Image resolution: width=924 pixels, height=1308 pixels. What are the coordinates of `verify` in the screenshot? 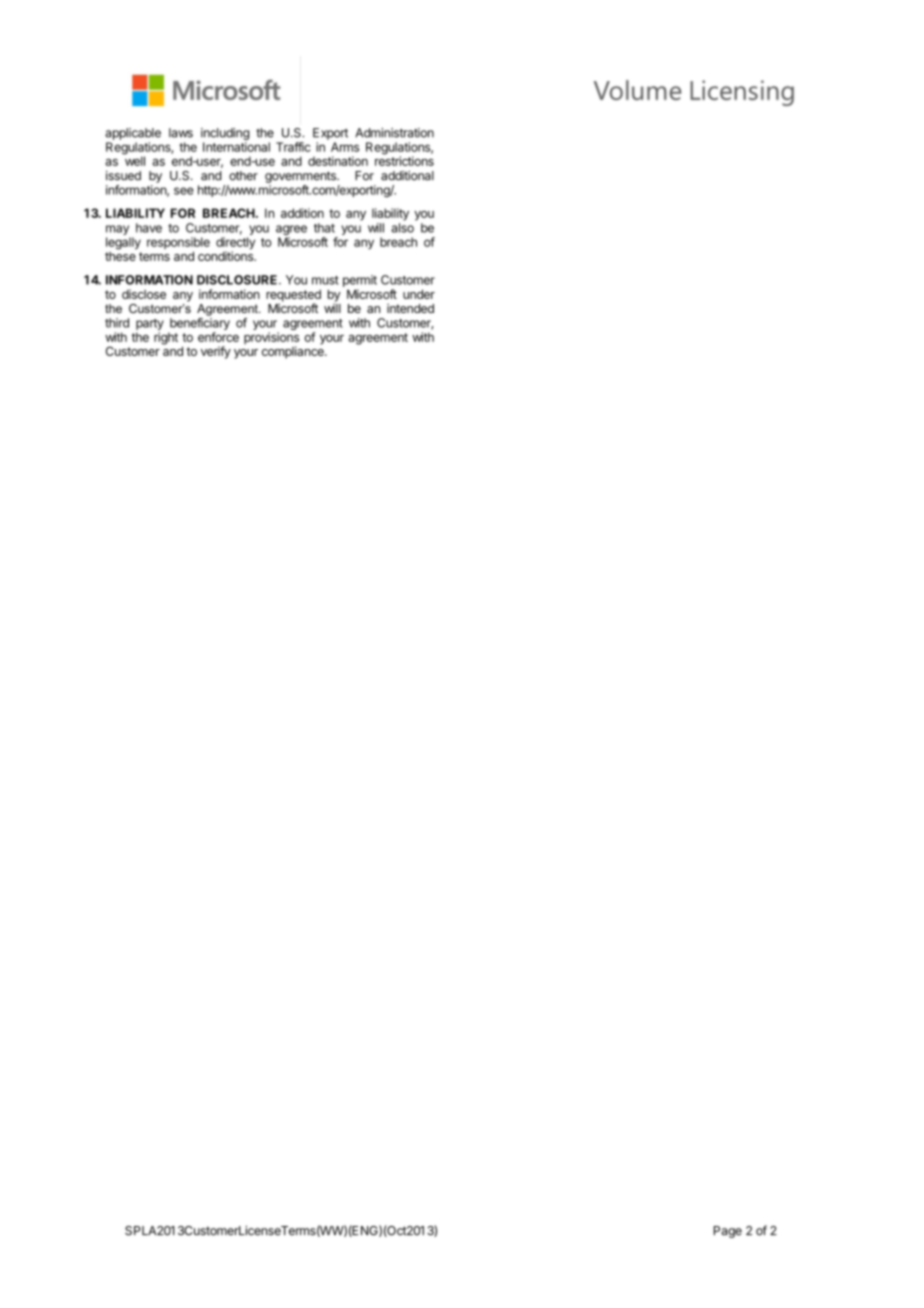 It's located at (216, 352).
